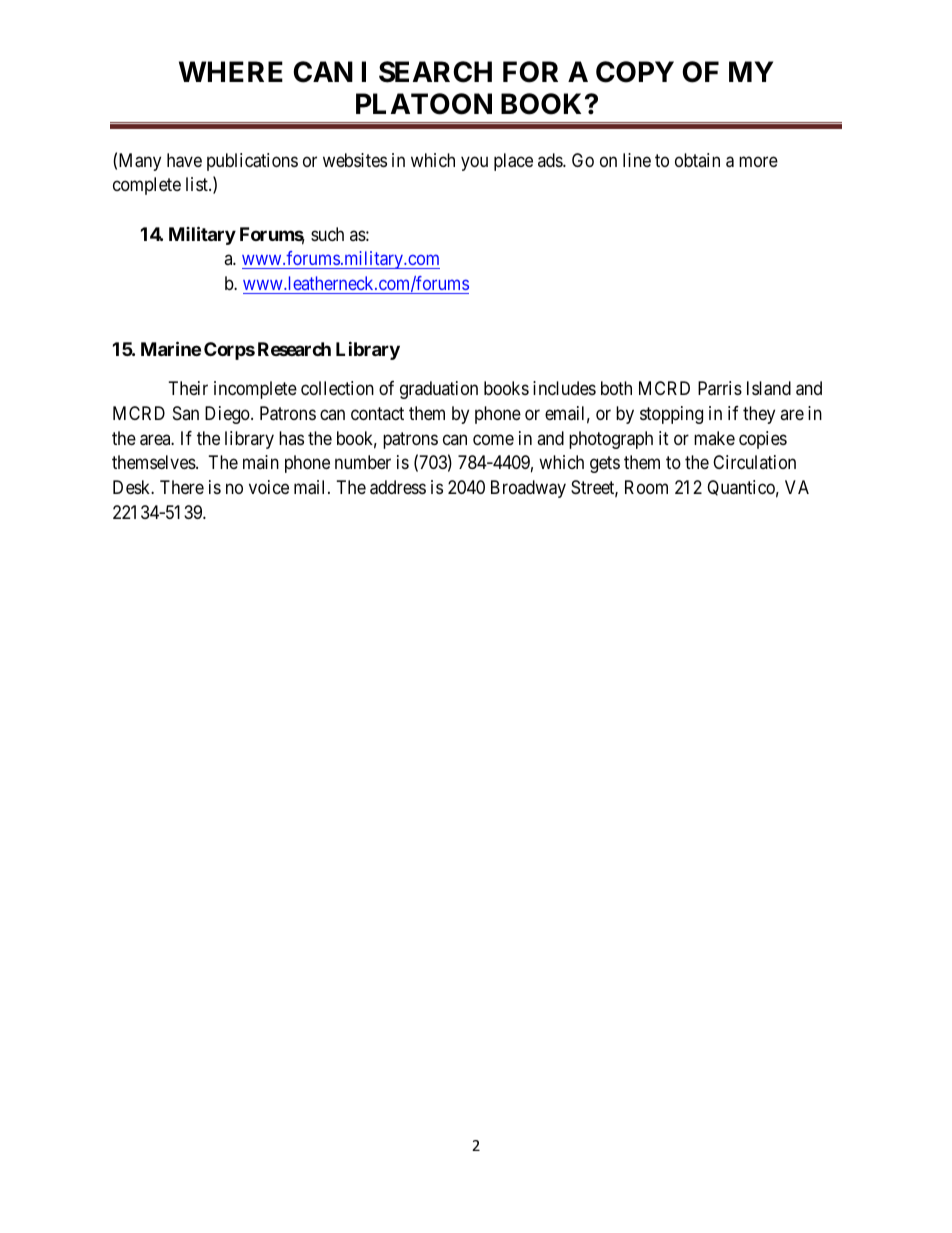  What do you see at coordinates (327, 234) in the page?
I see `such` at bounding box center [327, 234].
